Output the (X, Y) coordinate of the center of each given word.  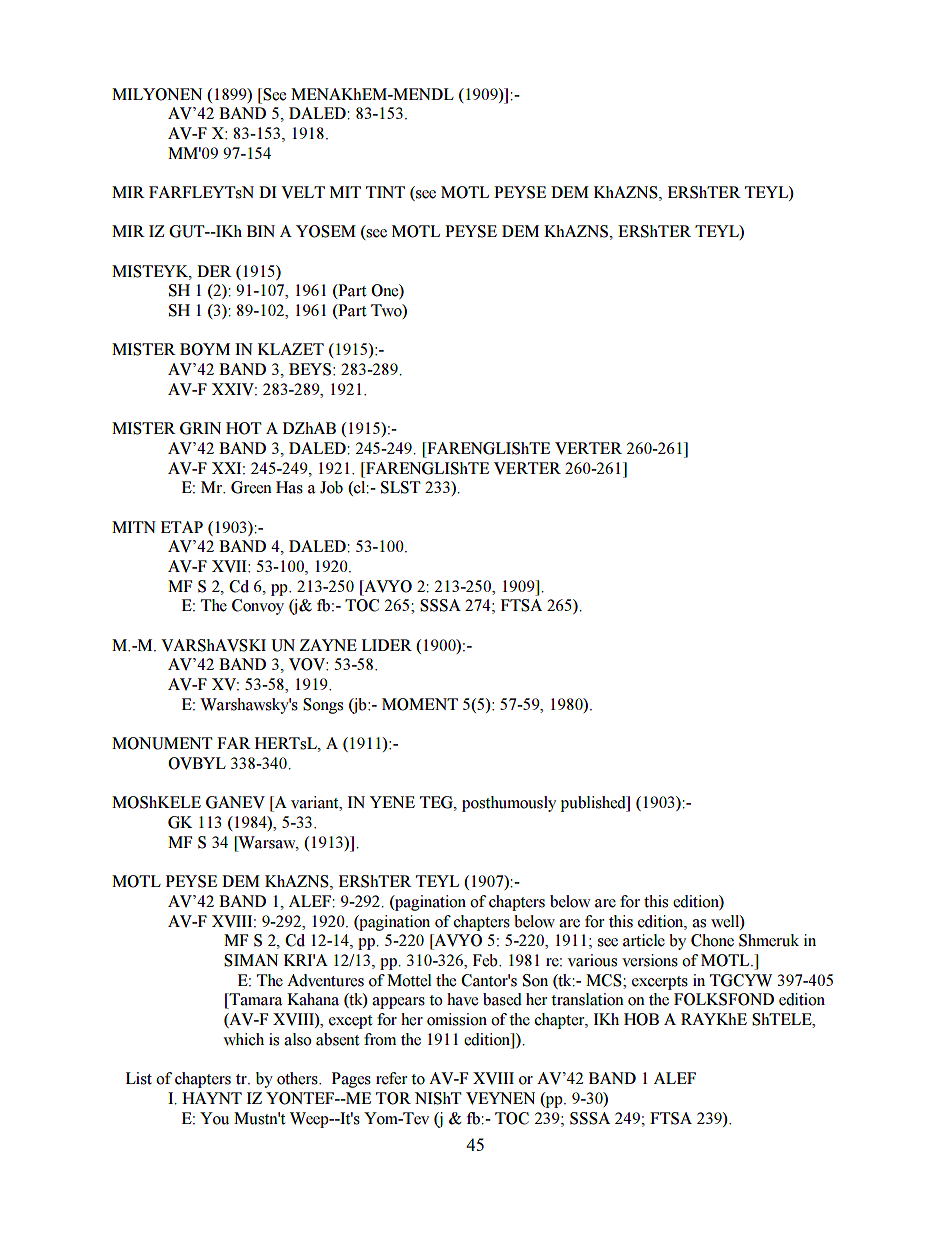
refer (391, 1078)
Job (331, 487)
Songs (323, 706)
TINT (385, 192)
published (594, 804)
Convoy (258, 607)
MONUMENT (162, 743)
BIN (261, 231)
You (214, 1118)
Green (251, 487)
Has (289, 487)
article (644, 940)
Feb (486, 960)
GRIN (200, 428)
